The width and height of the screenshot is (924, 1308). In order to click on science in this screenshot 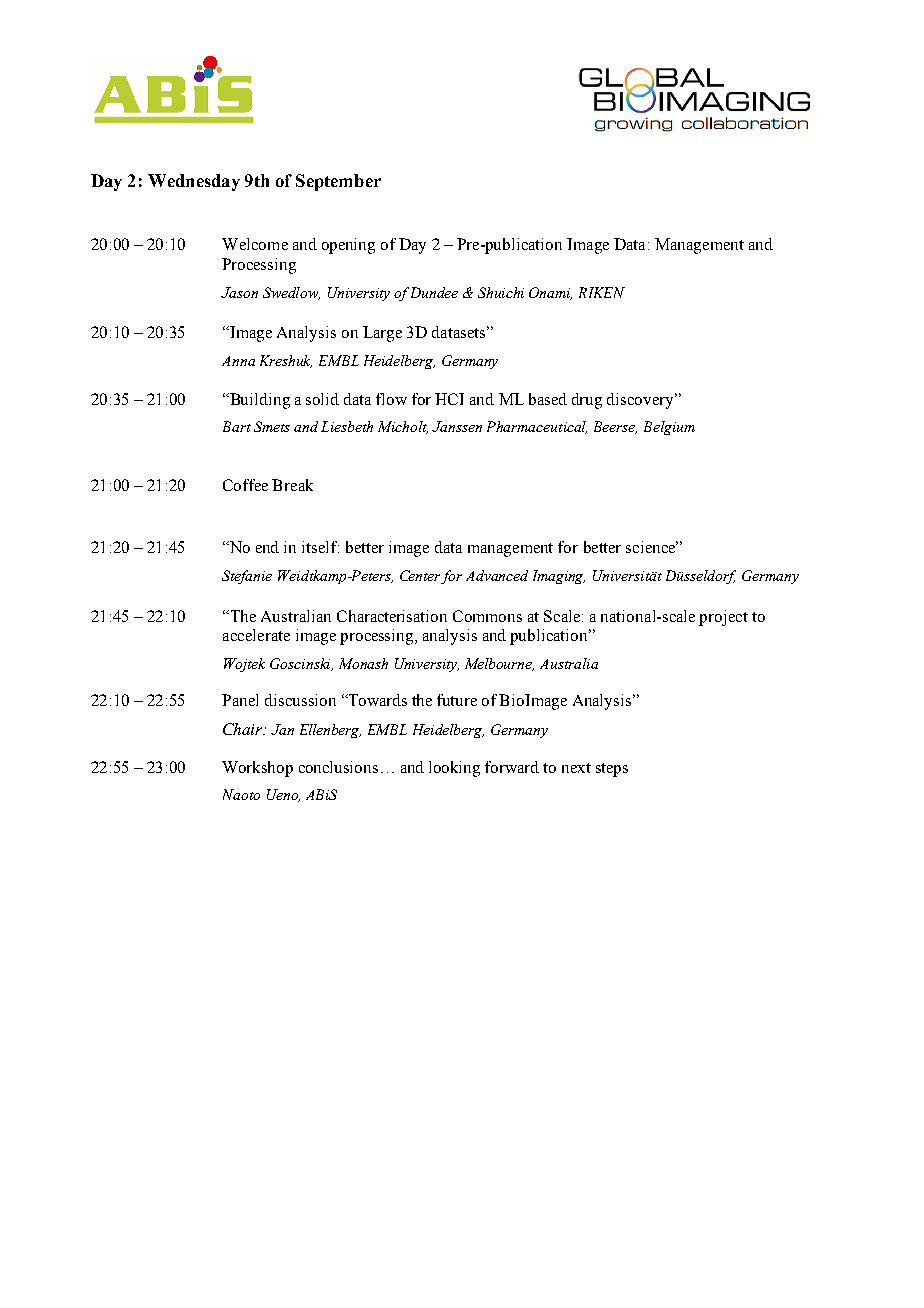, I will do `click(652, 547)`.
